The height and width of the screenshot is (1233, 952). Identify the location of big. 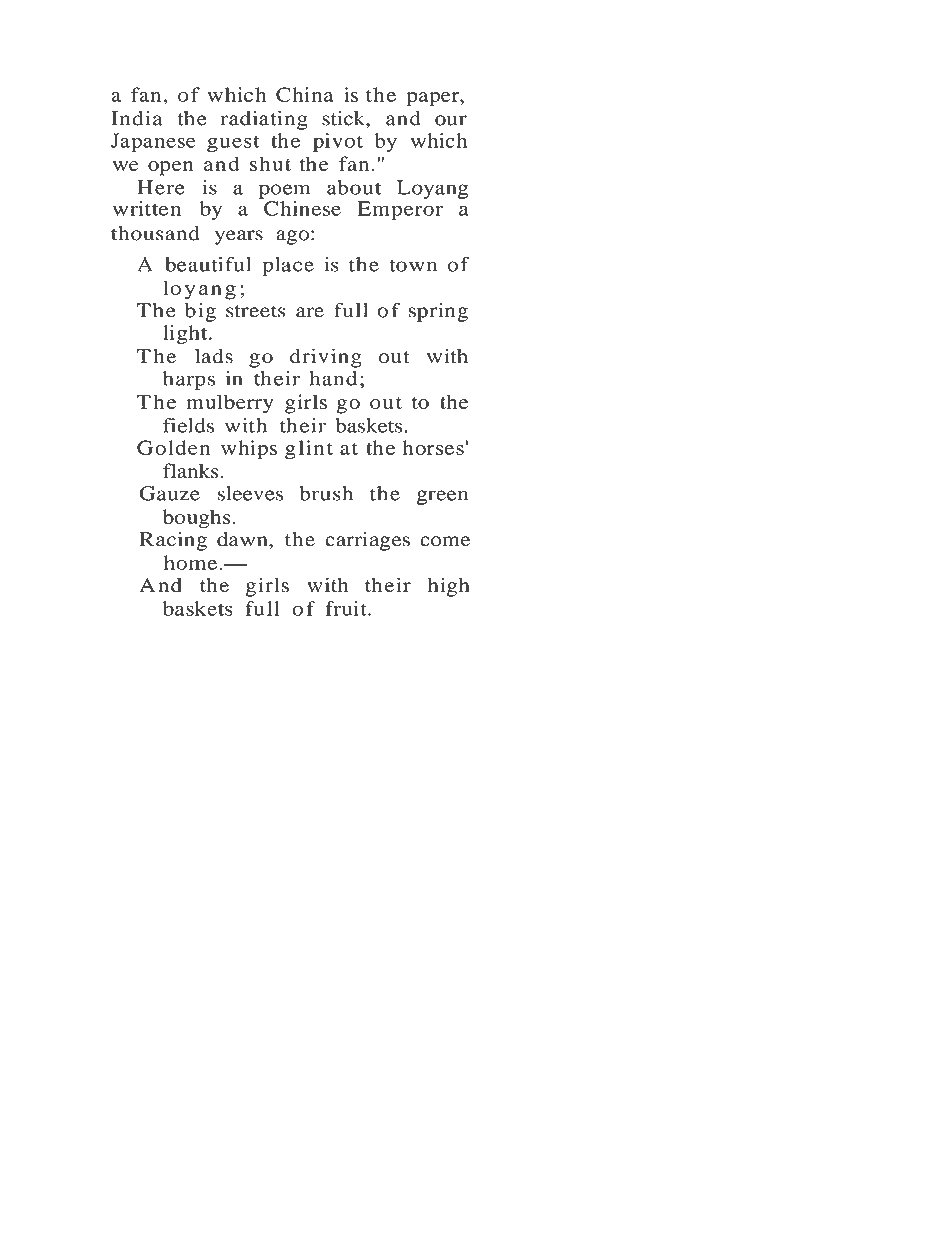
(200, 312).
